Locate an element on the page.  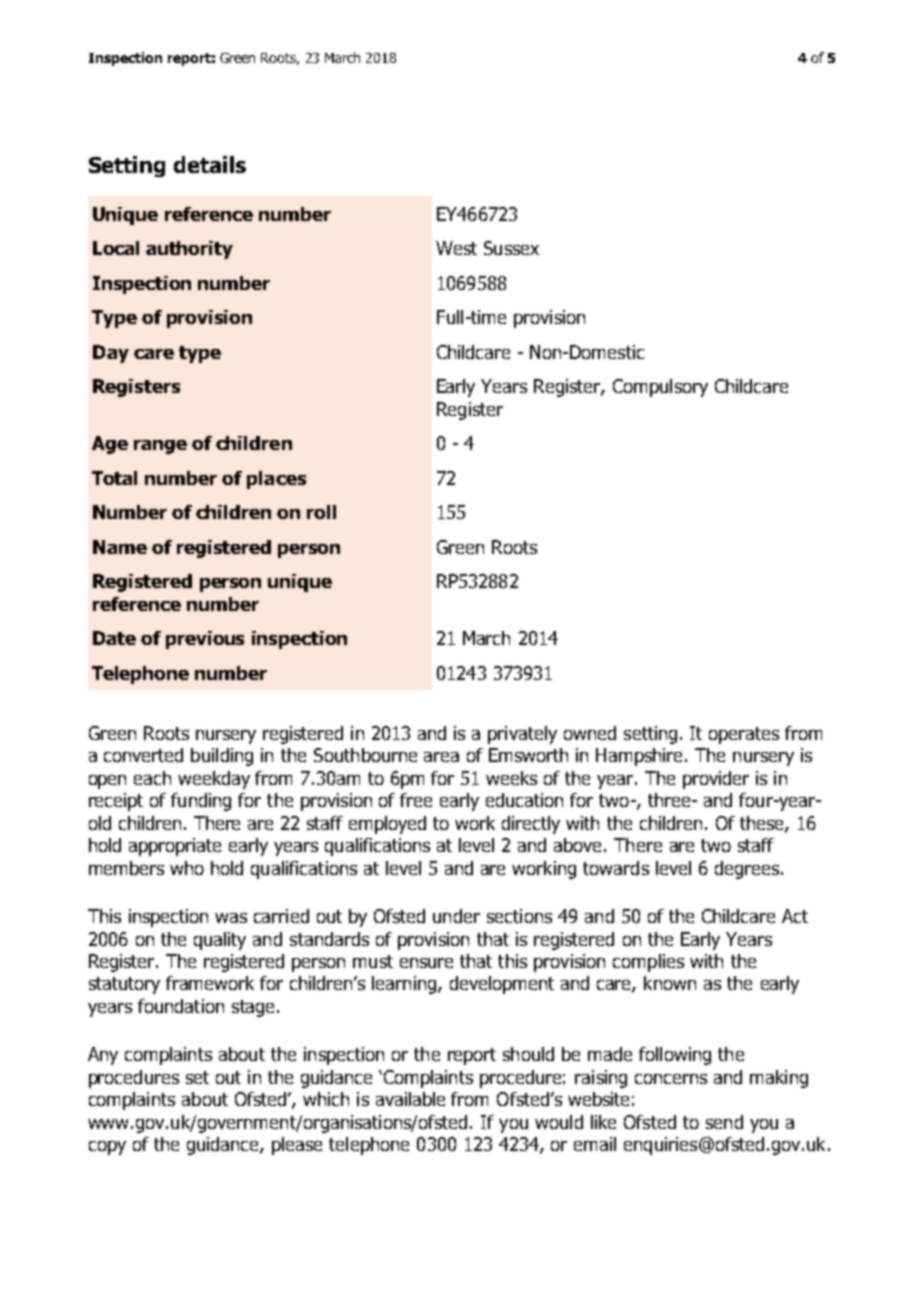
Sussex is located at coordinates (511, 248).
